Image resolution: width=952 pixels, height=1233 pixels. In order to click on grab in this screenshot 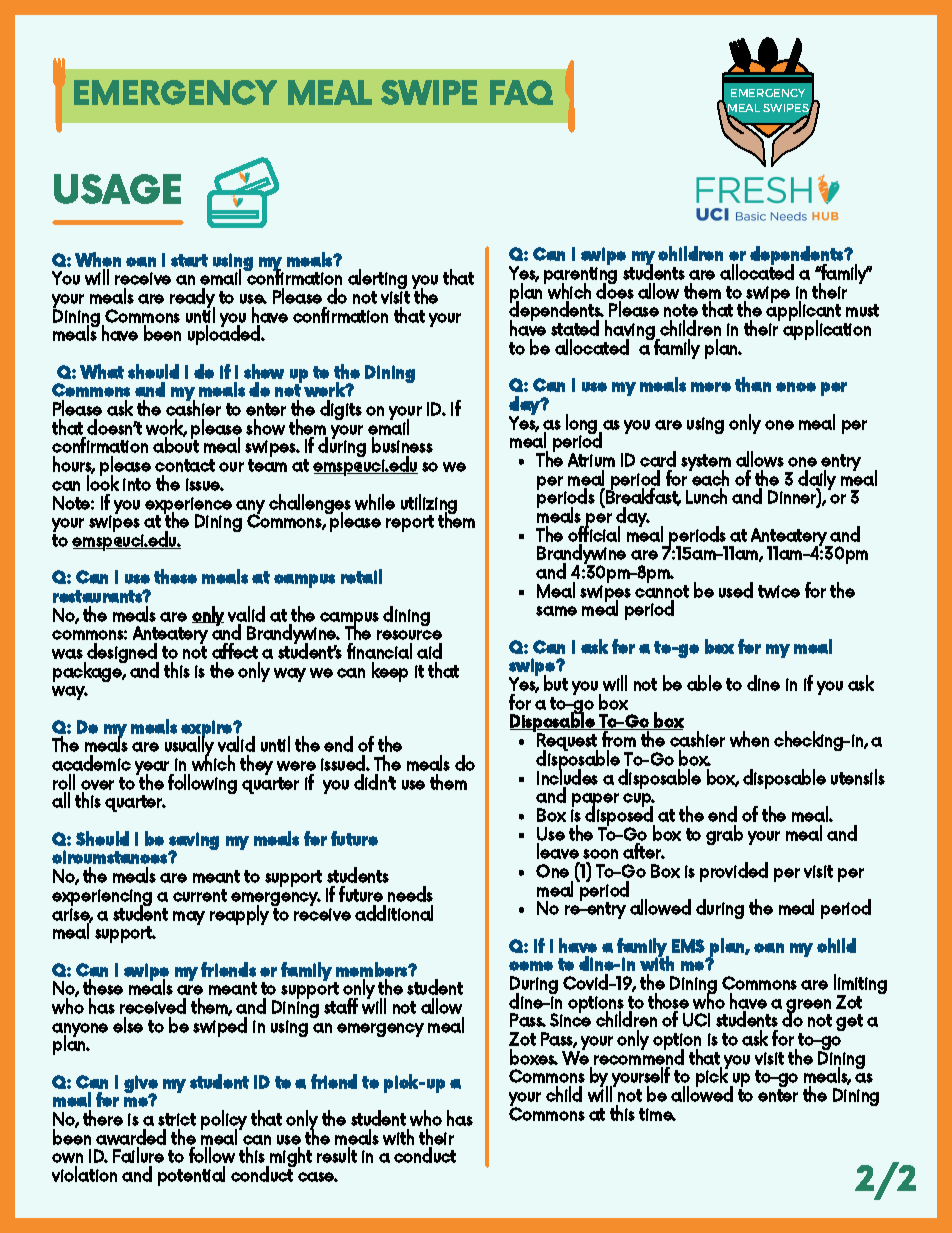, I will do `click(724, 835)`.
